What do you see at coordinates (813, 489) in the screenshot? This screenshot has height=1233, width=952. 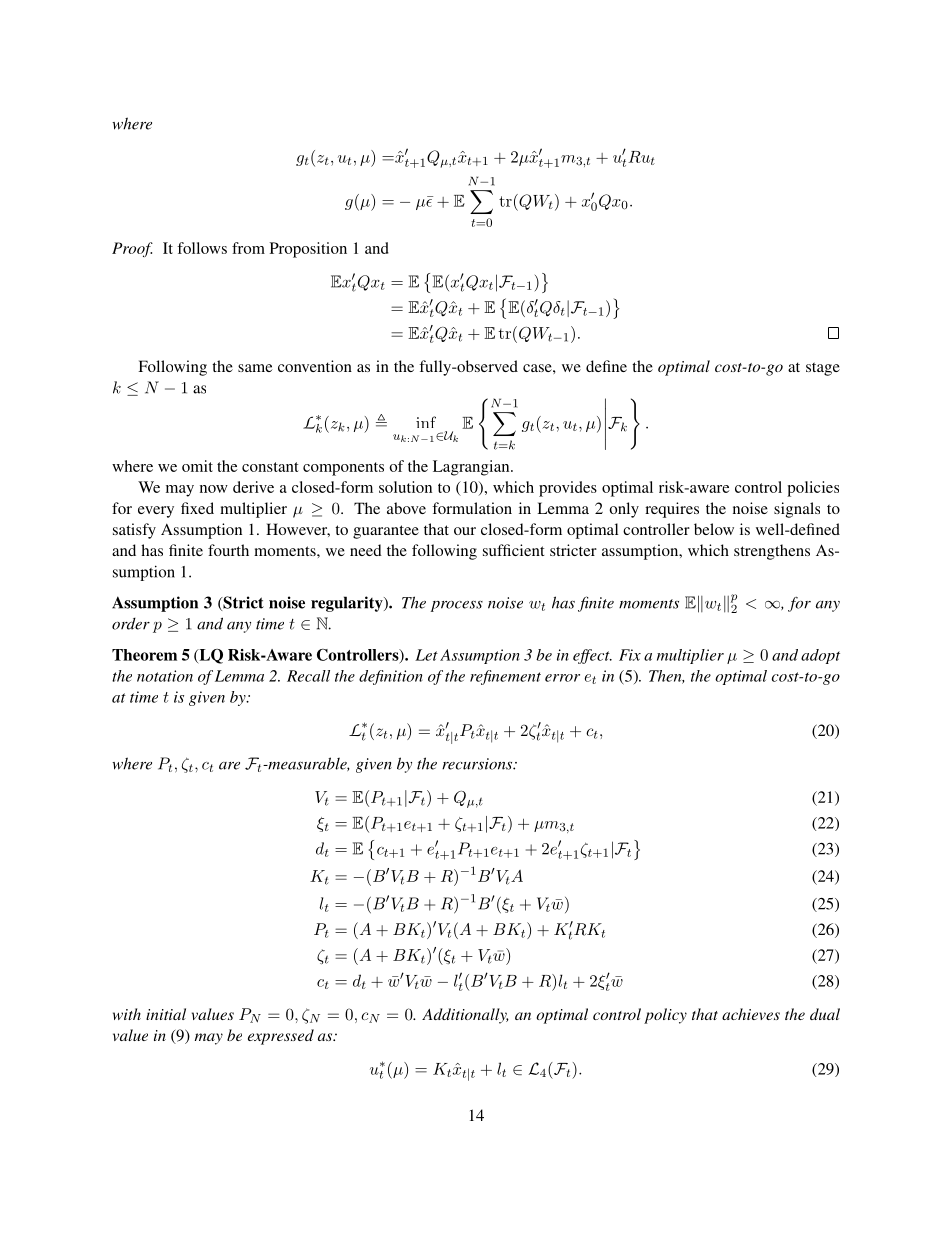 I see `policies` at bounding box center [813, 489].
